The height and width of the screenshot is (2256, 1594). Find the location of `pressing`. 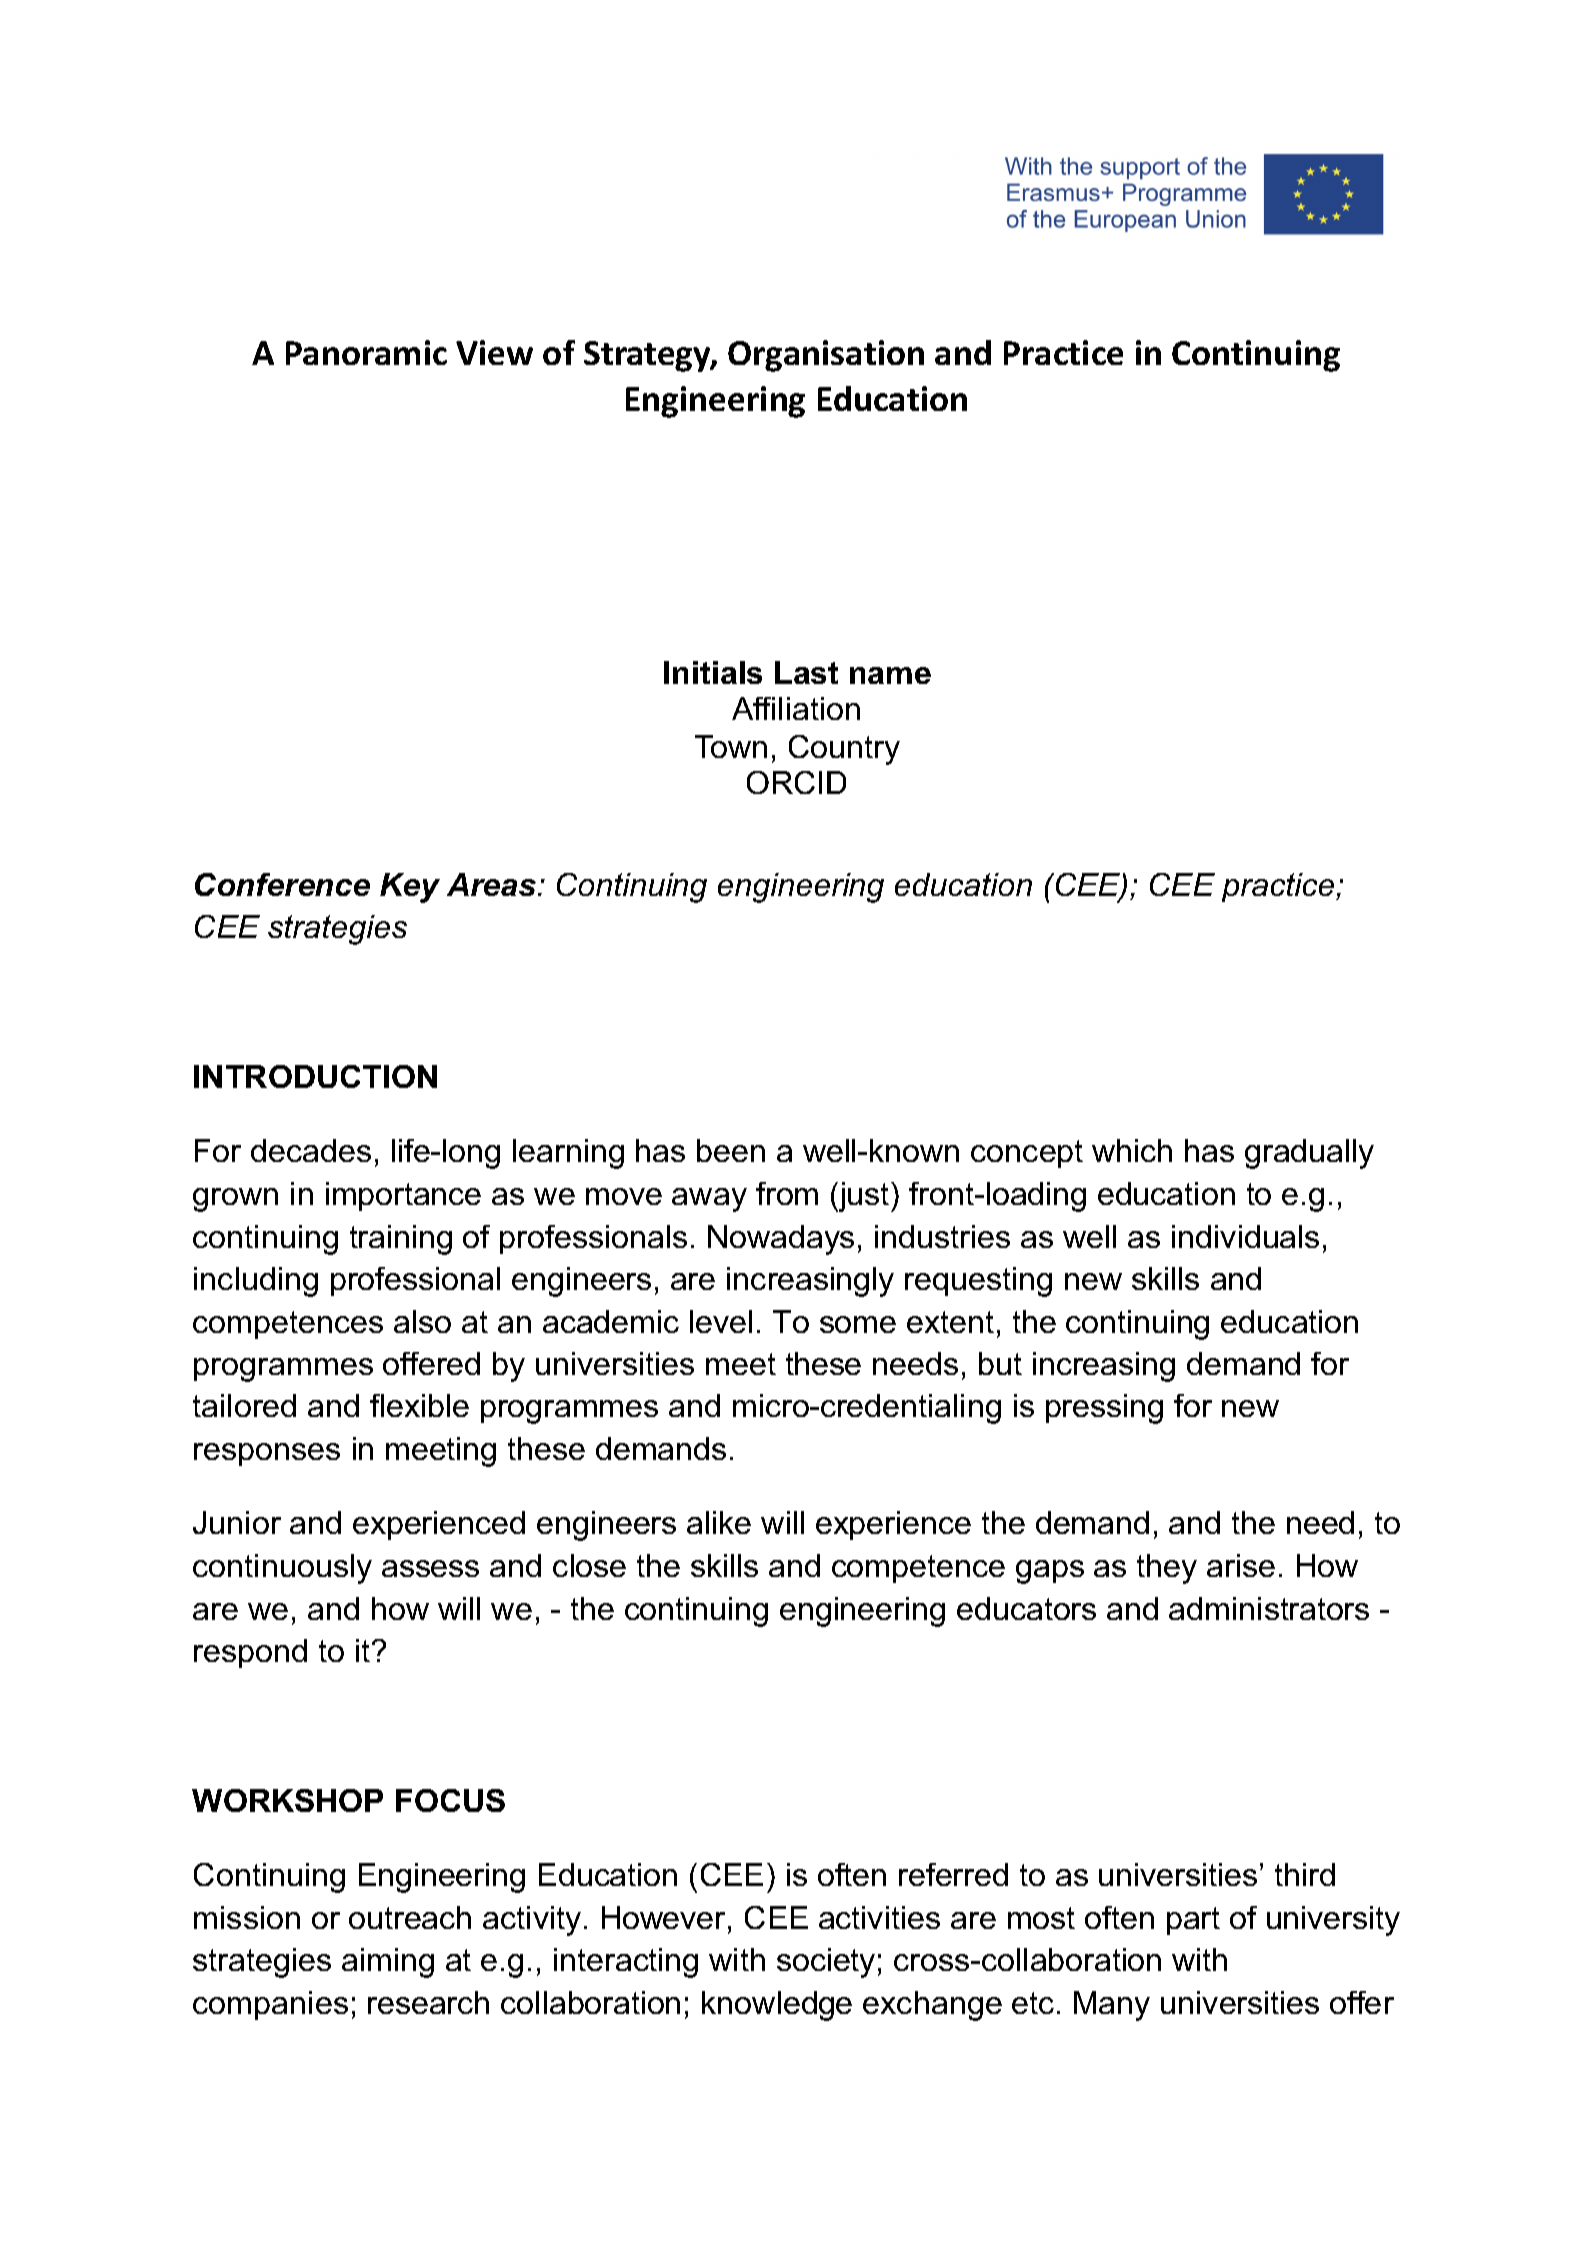

pressing is located at coordinates (1104, 1409).
